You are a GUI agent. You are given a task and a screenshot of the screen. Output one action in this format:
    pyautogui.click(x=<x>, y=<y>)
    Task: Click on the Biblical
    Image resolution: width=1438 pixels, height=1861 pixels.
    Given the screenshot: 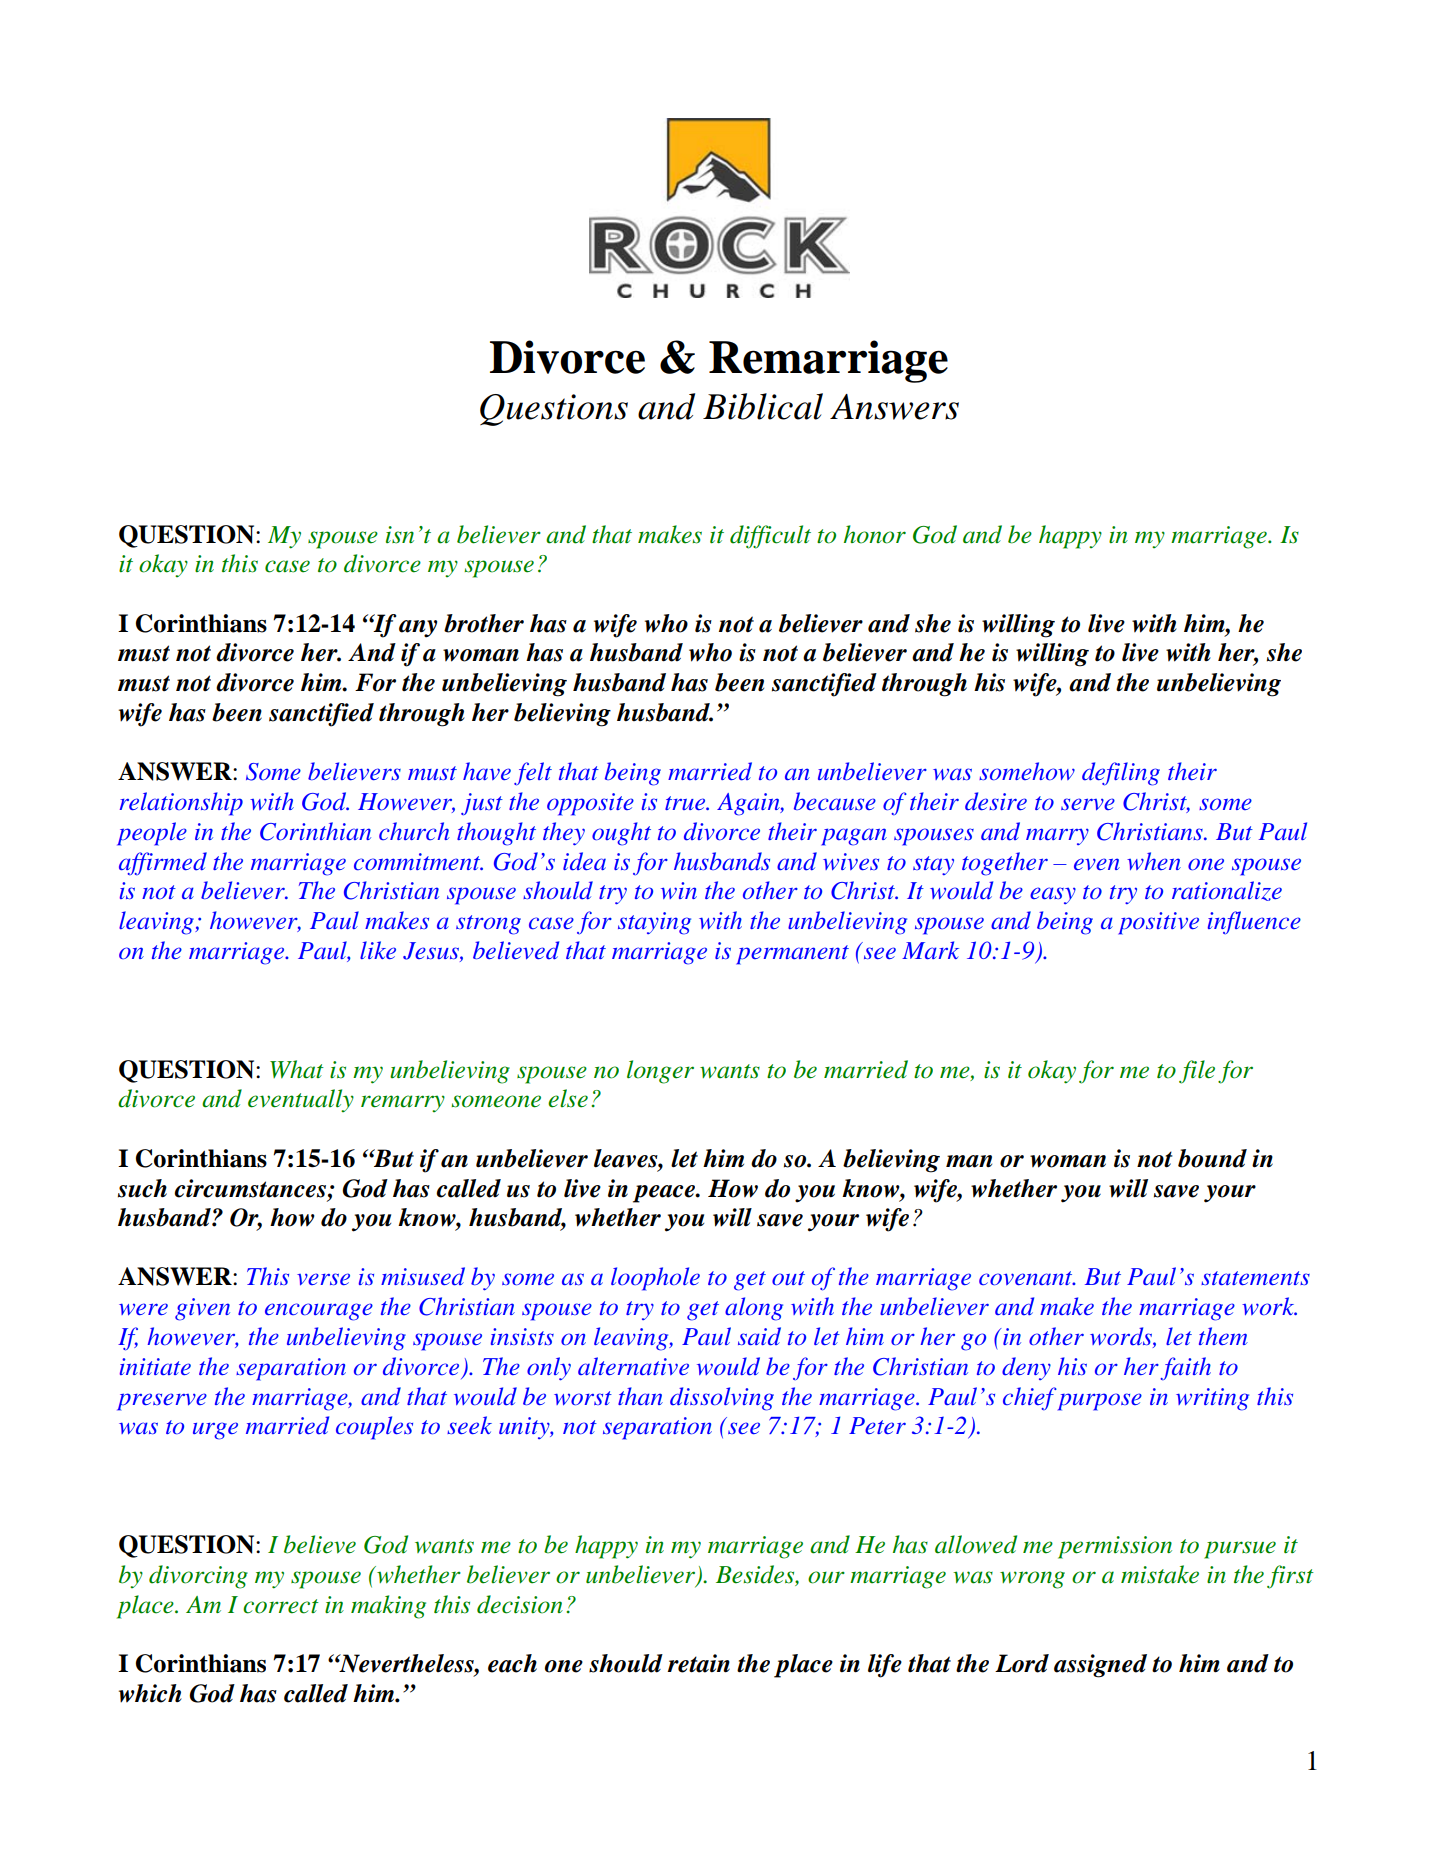 What is the action you would take?
    pyautogui.click(x=763, y=406)
